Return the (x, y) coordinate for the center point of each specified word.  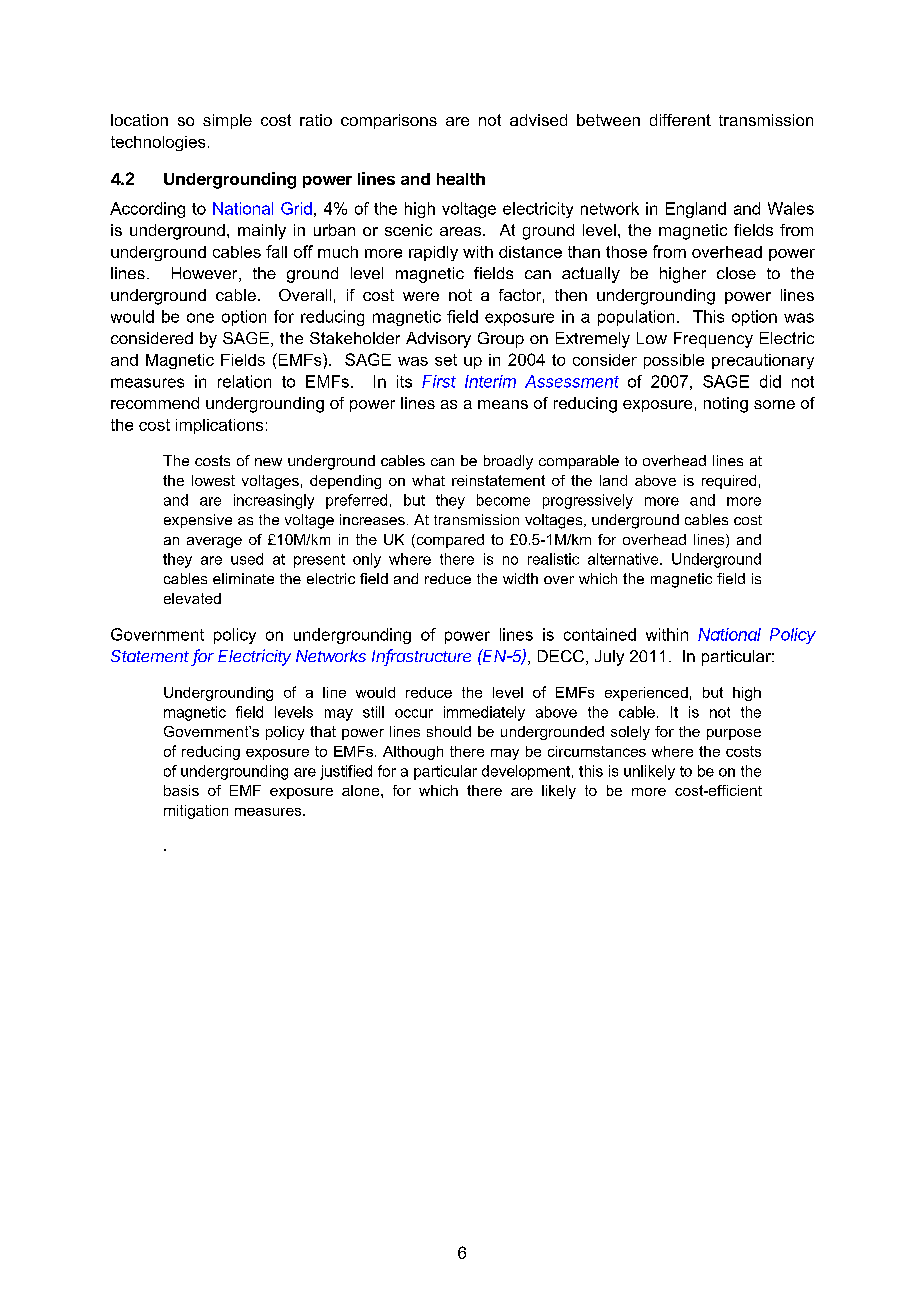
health (461, 179)
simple (227, 121)
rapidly (433, 253)
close (736, 273)
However (206, 274)
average (214, 542)
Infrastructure (421, 657)
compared (449, 541)
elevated (192, 598)
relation (244, 381)
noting (726, 405)
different (680, 120)
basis (181, 790)
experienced (646, 694)
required (729, 482)
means (503, 404)
